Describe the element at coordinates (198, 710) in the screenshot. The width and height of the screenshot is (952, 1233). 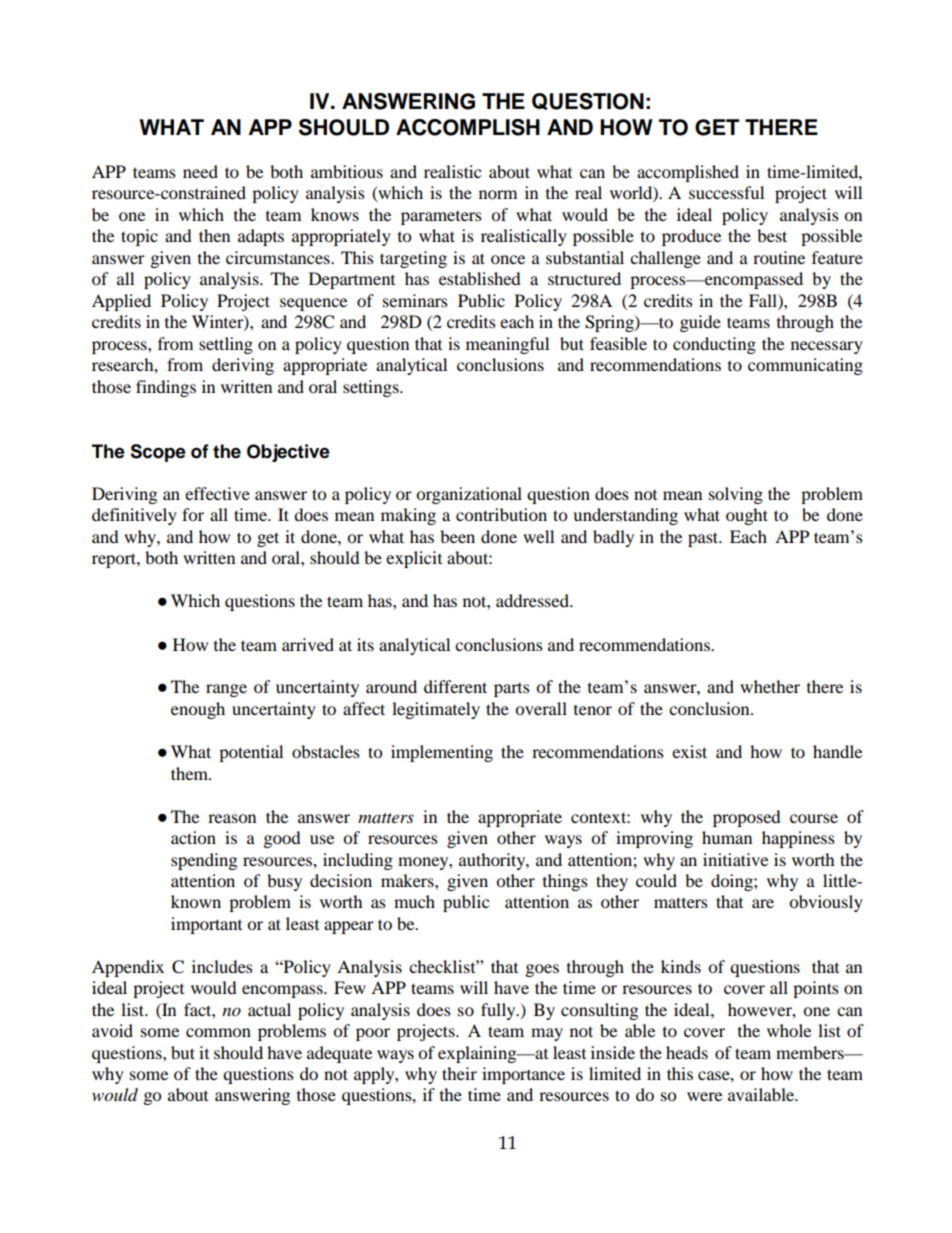
I see `enough` at that location.
